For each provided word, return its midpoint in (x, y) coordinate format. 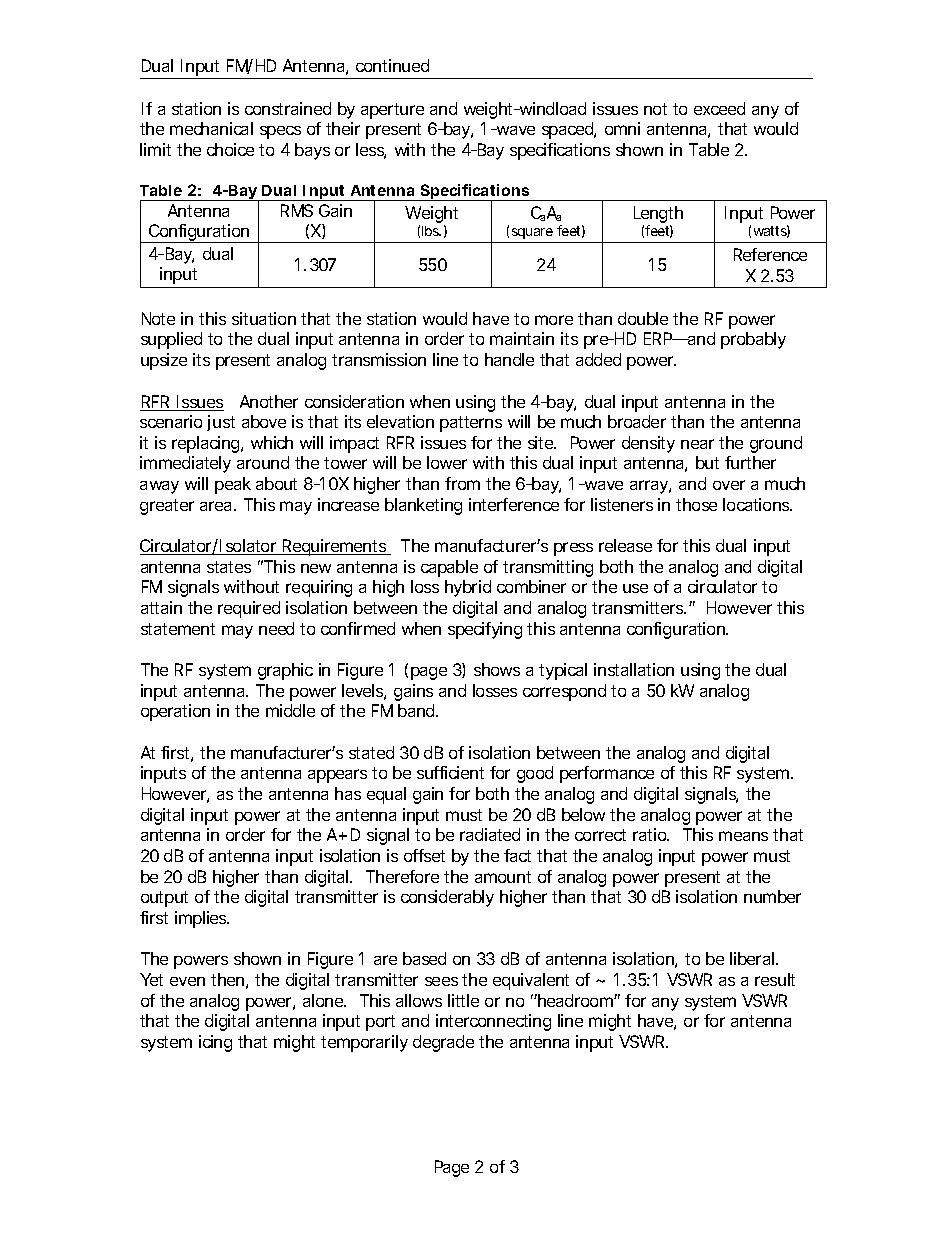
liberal (753, 958)
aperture (392, 111)
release (625, 545)
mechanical (211, 128)
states (229, 567)
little (463, 1000)
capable (449, 568)
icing (215, 1043)
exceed (719, 108)
